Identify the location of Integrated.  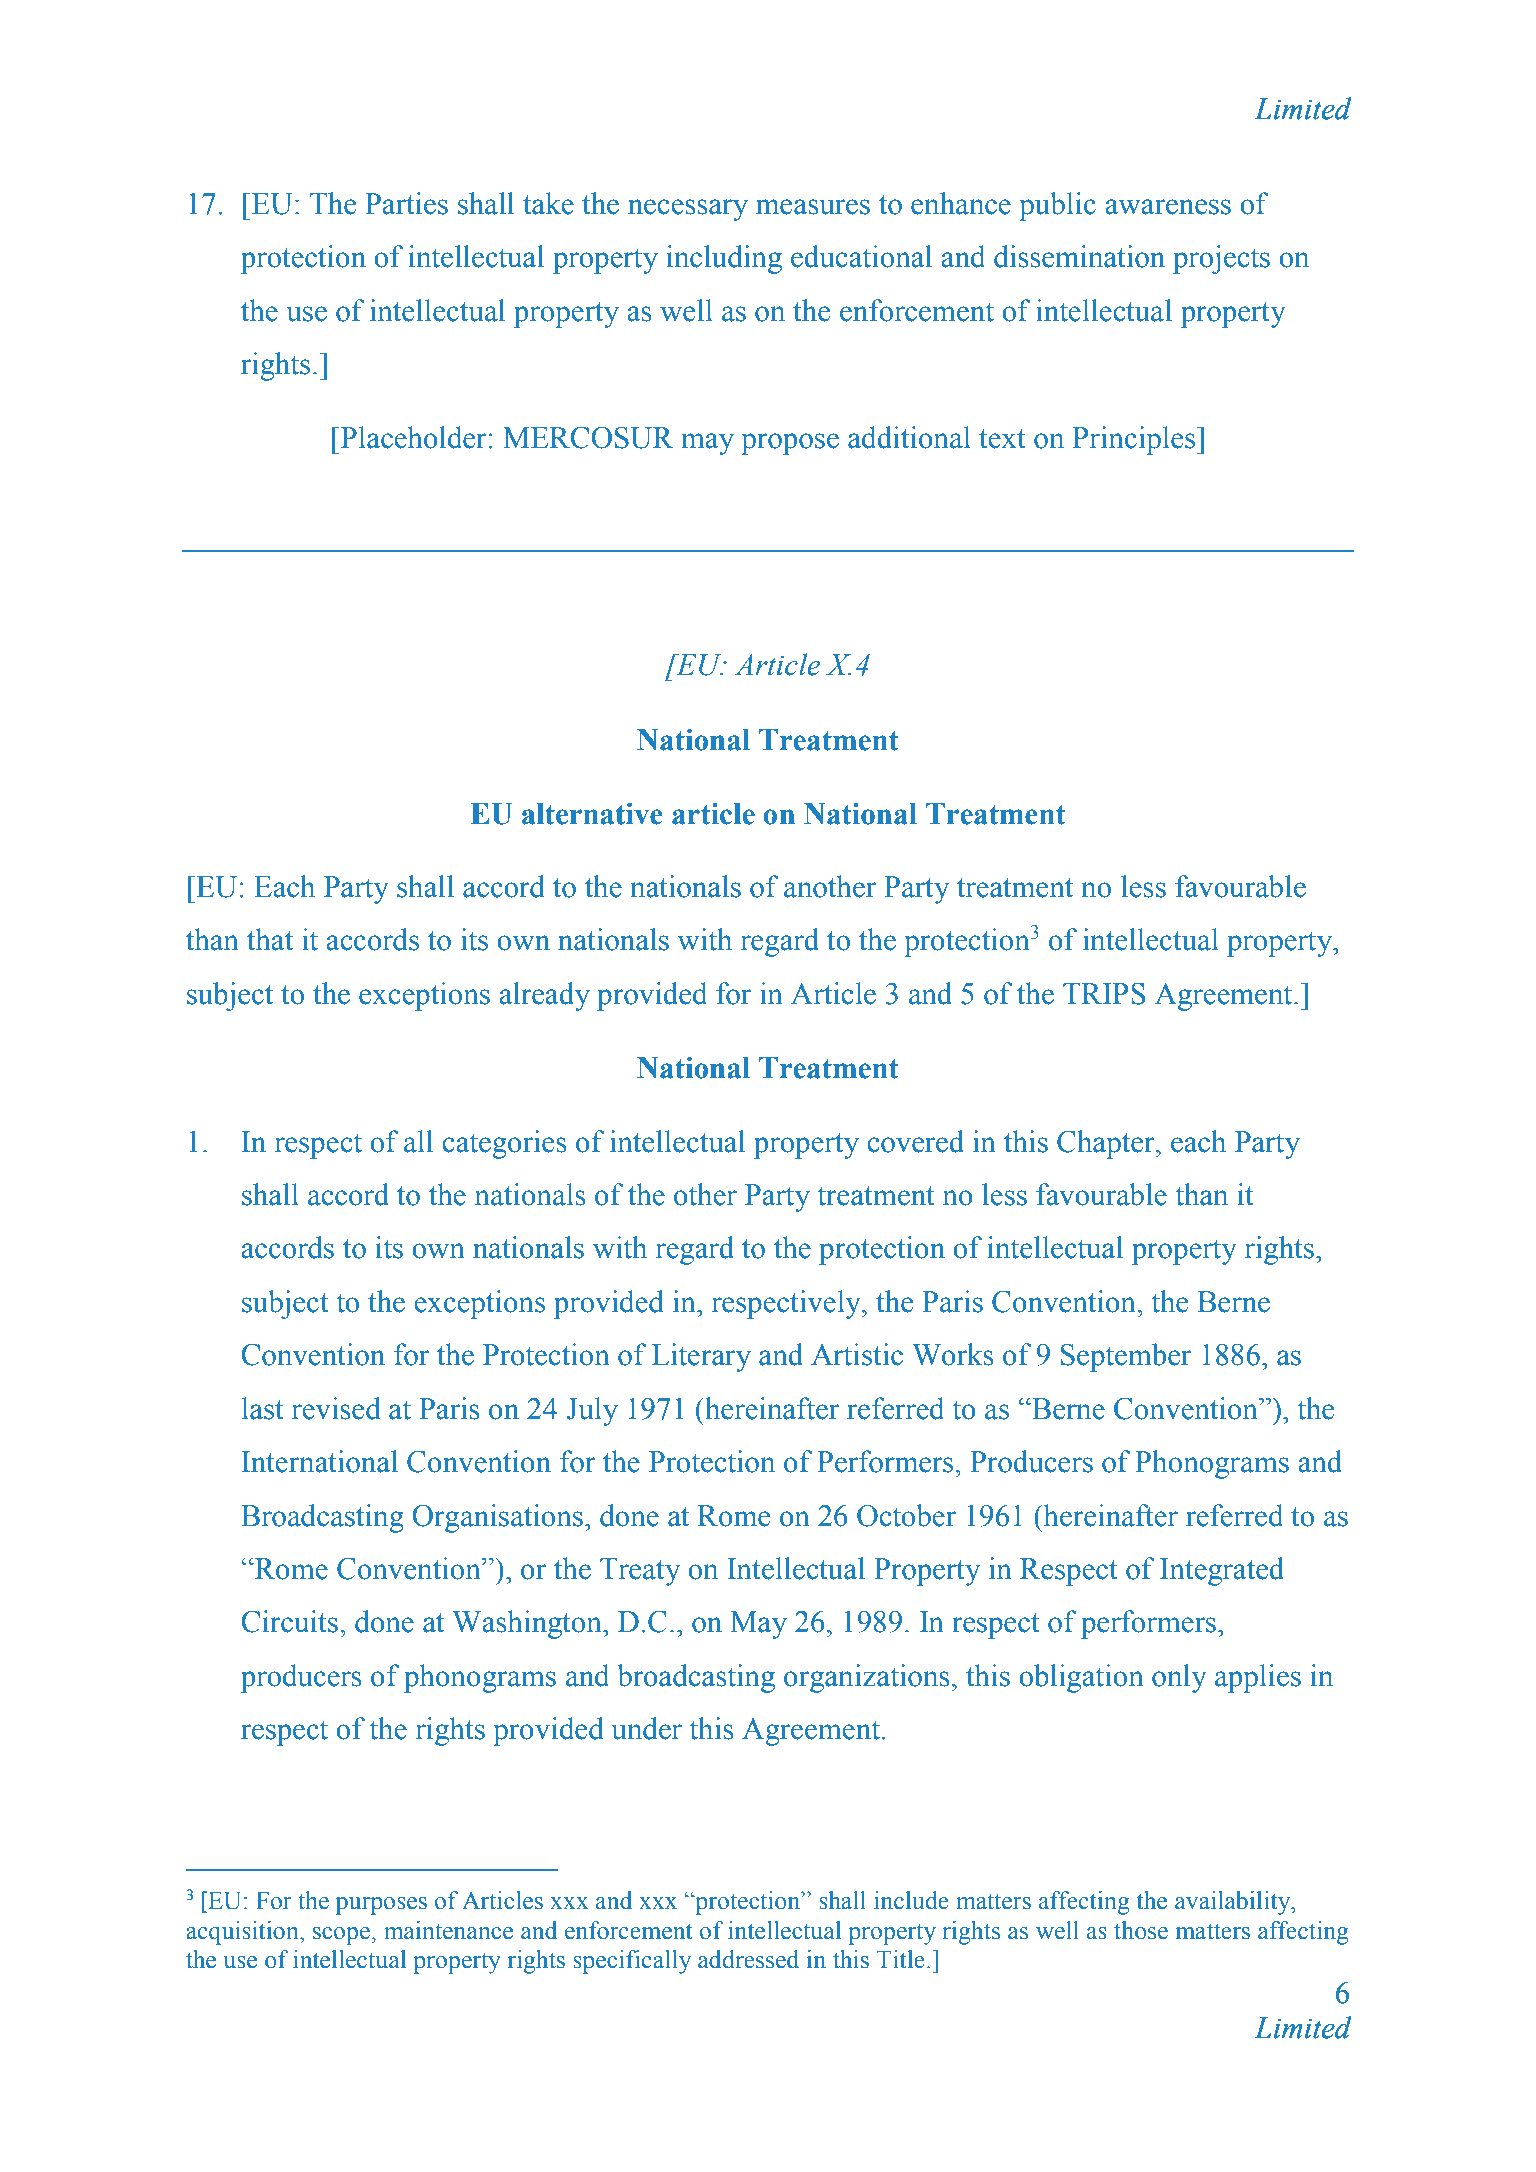
(1222, 1571).
